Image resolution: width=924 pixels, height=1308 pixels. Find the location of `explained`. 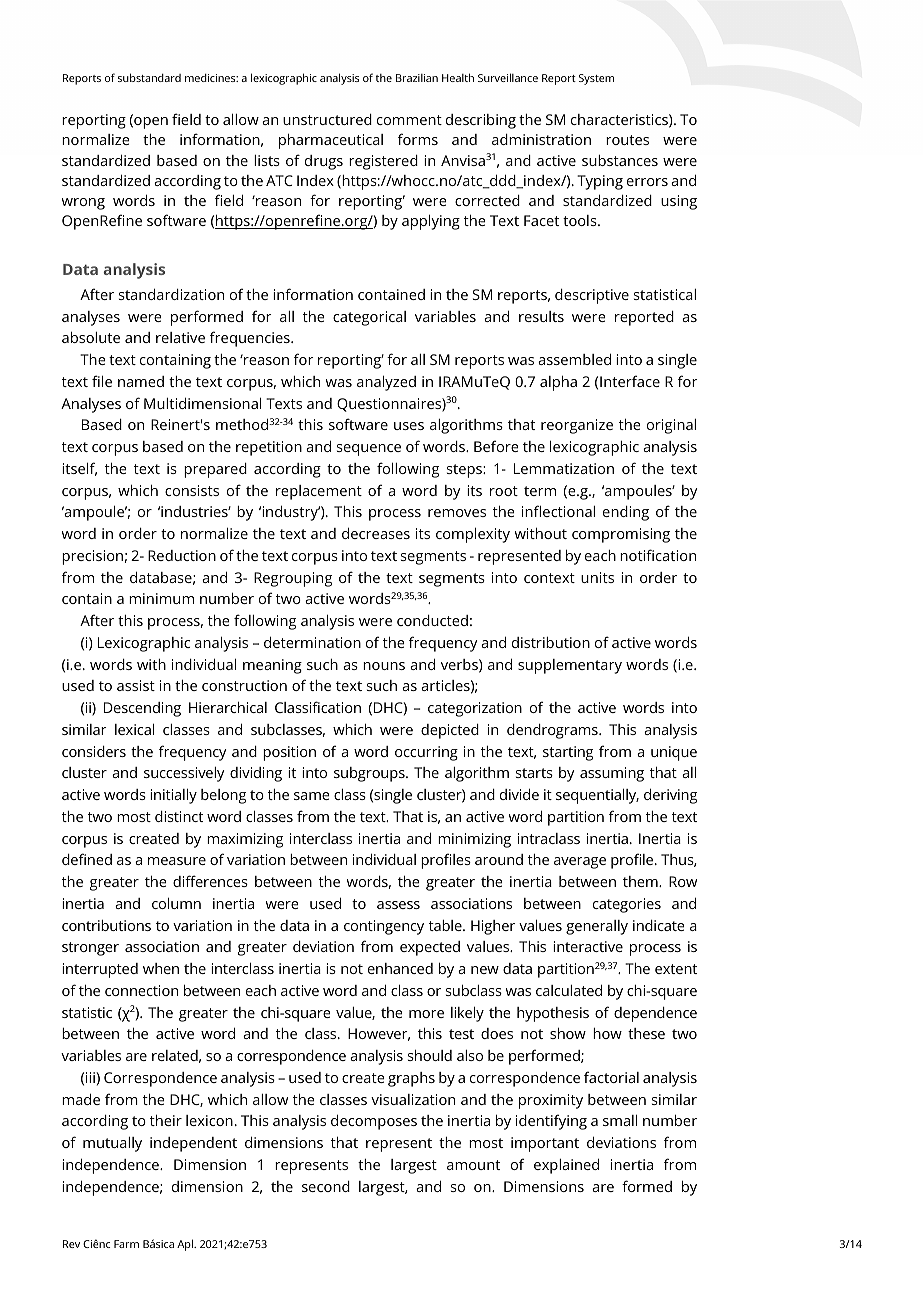

explained is located at coordinates (566, 1166).
